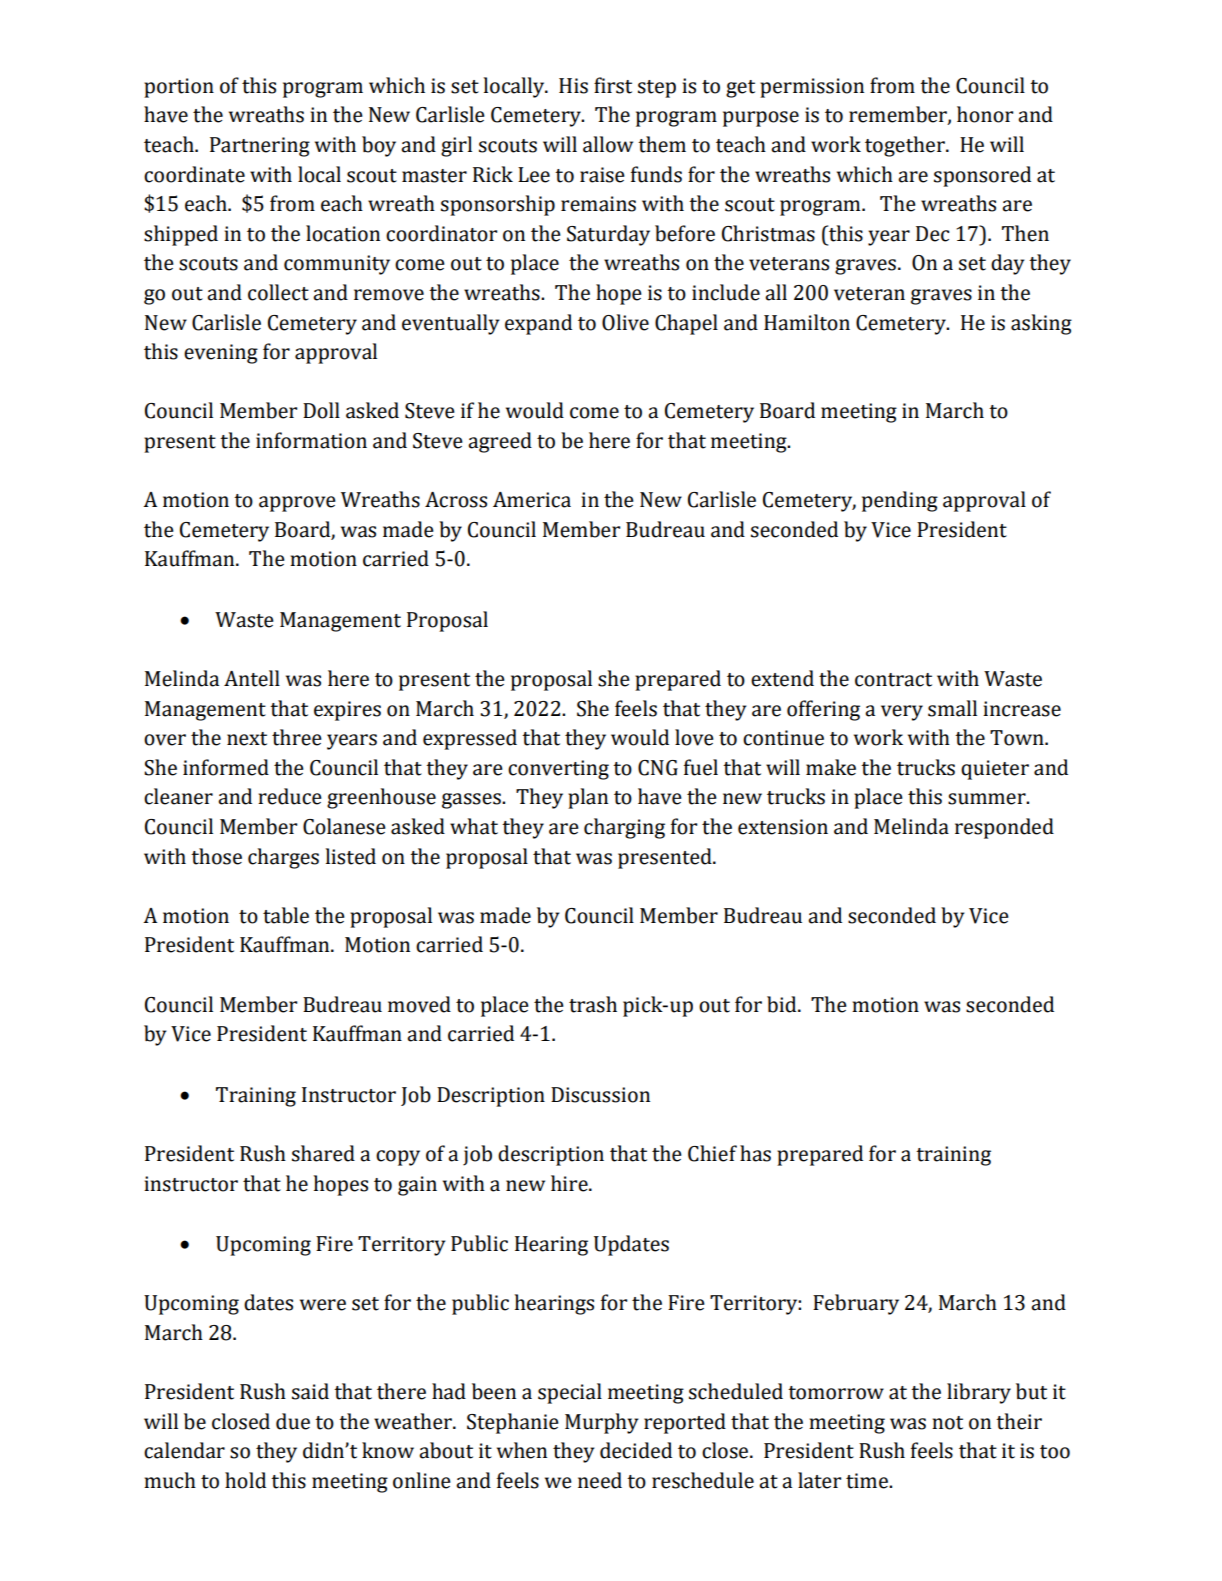 The height and width of the screenshot is (1581, 1222). What do you see at coordinates (608, 144) in the screenshot?
I see `allow` at bounding box center [608, 144].
